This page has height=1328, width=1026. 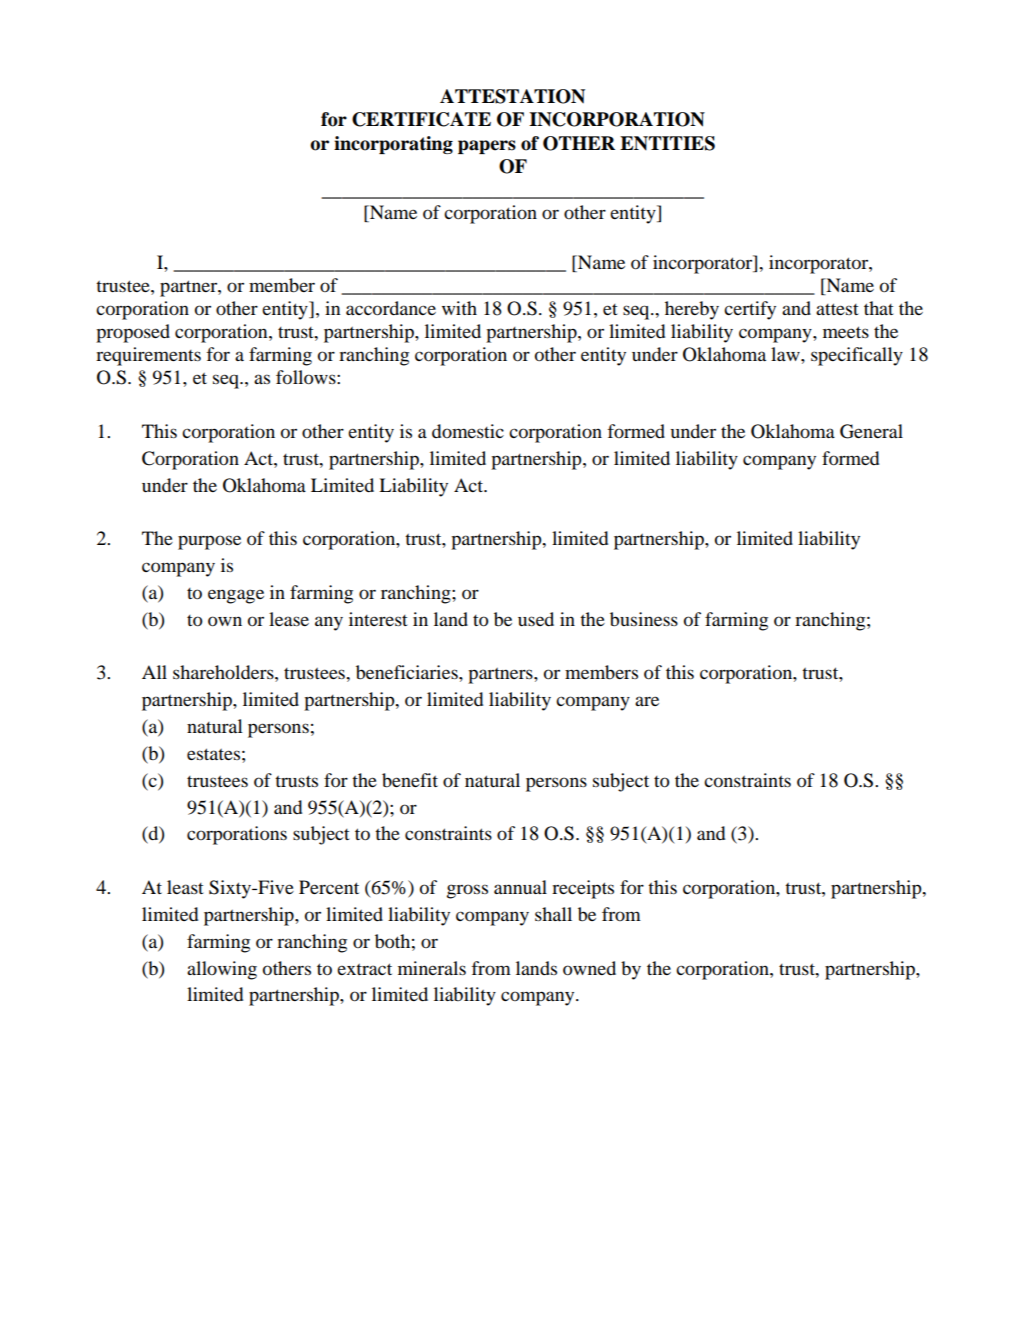 I want to click on law, so click(x=786, y=354).
